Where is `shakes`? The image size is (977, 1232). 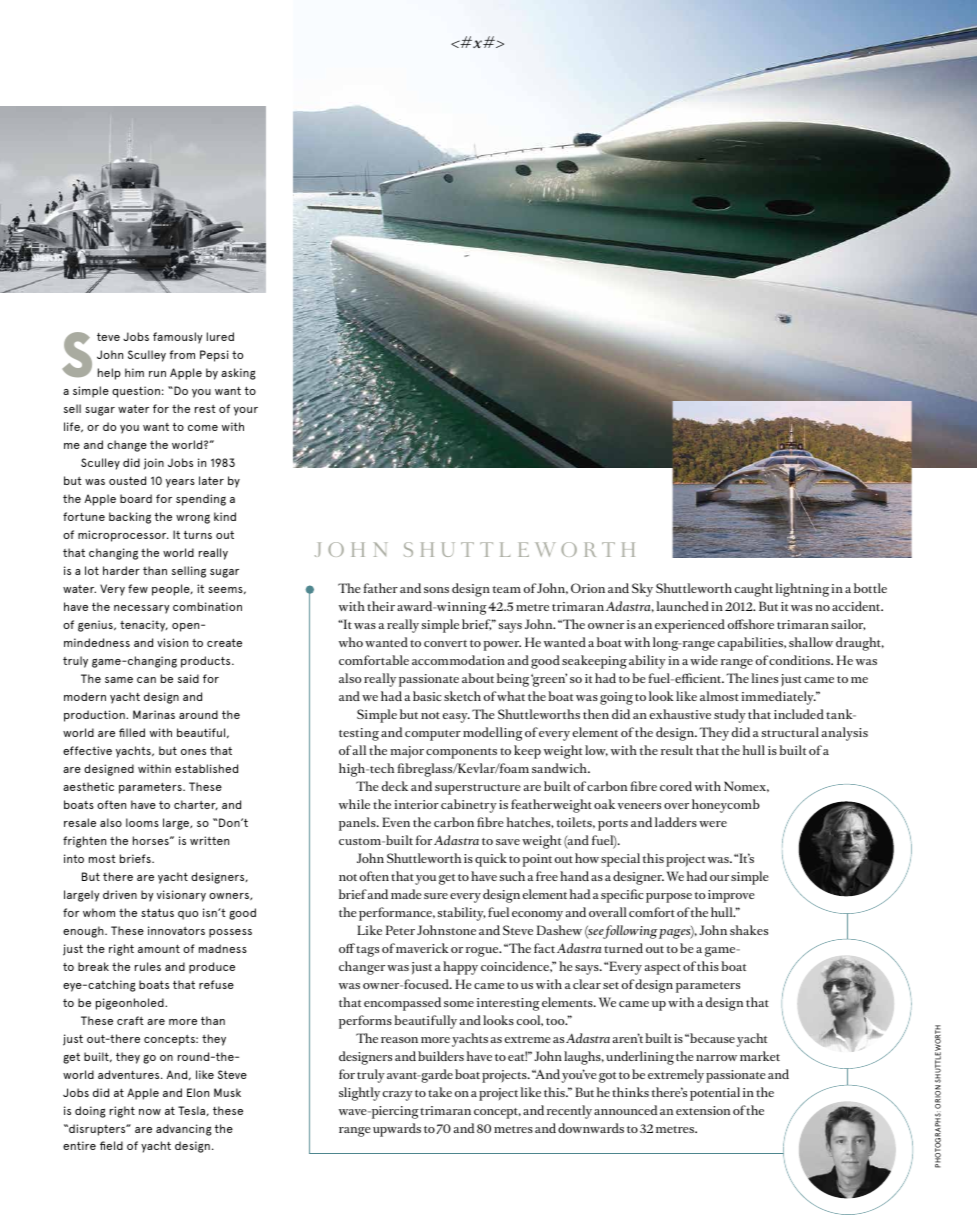
shakes is located at coordinates (749, 930).
